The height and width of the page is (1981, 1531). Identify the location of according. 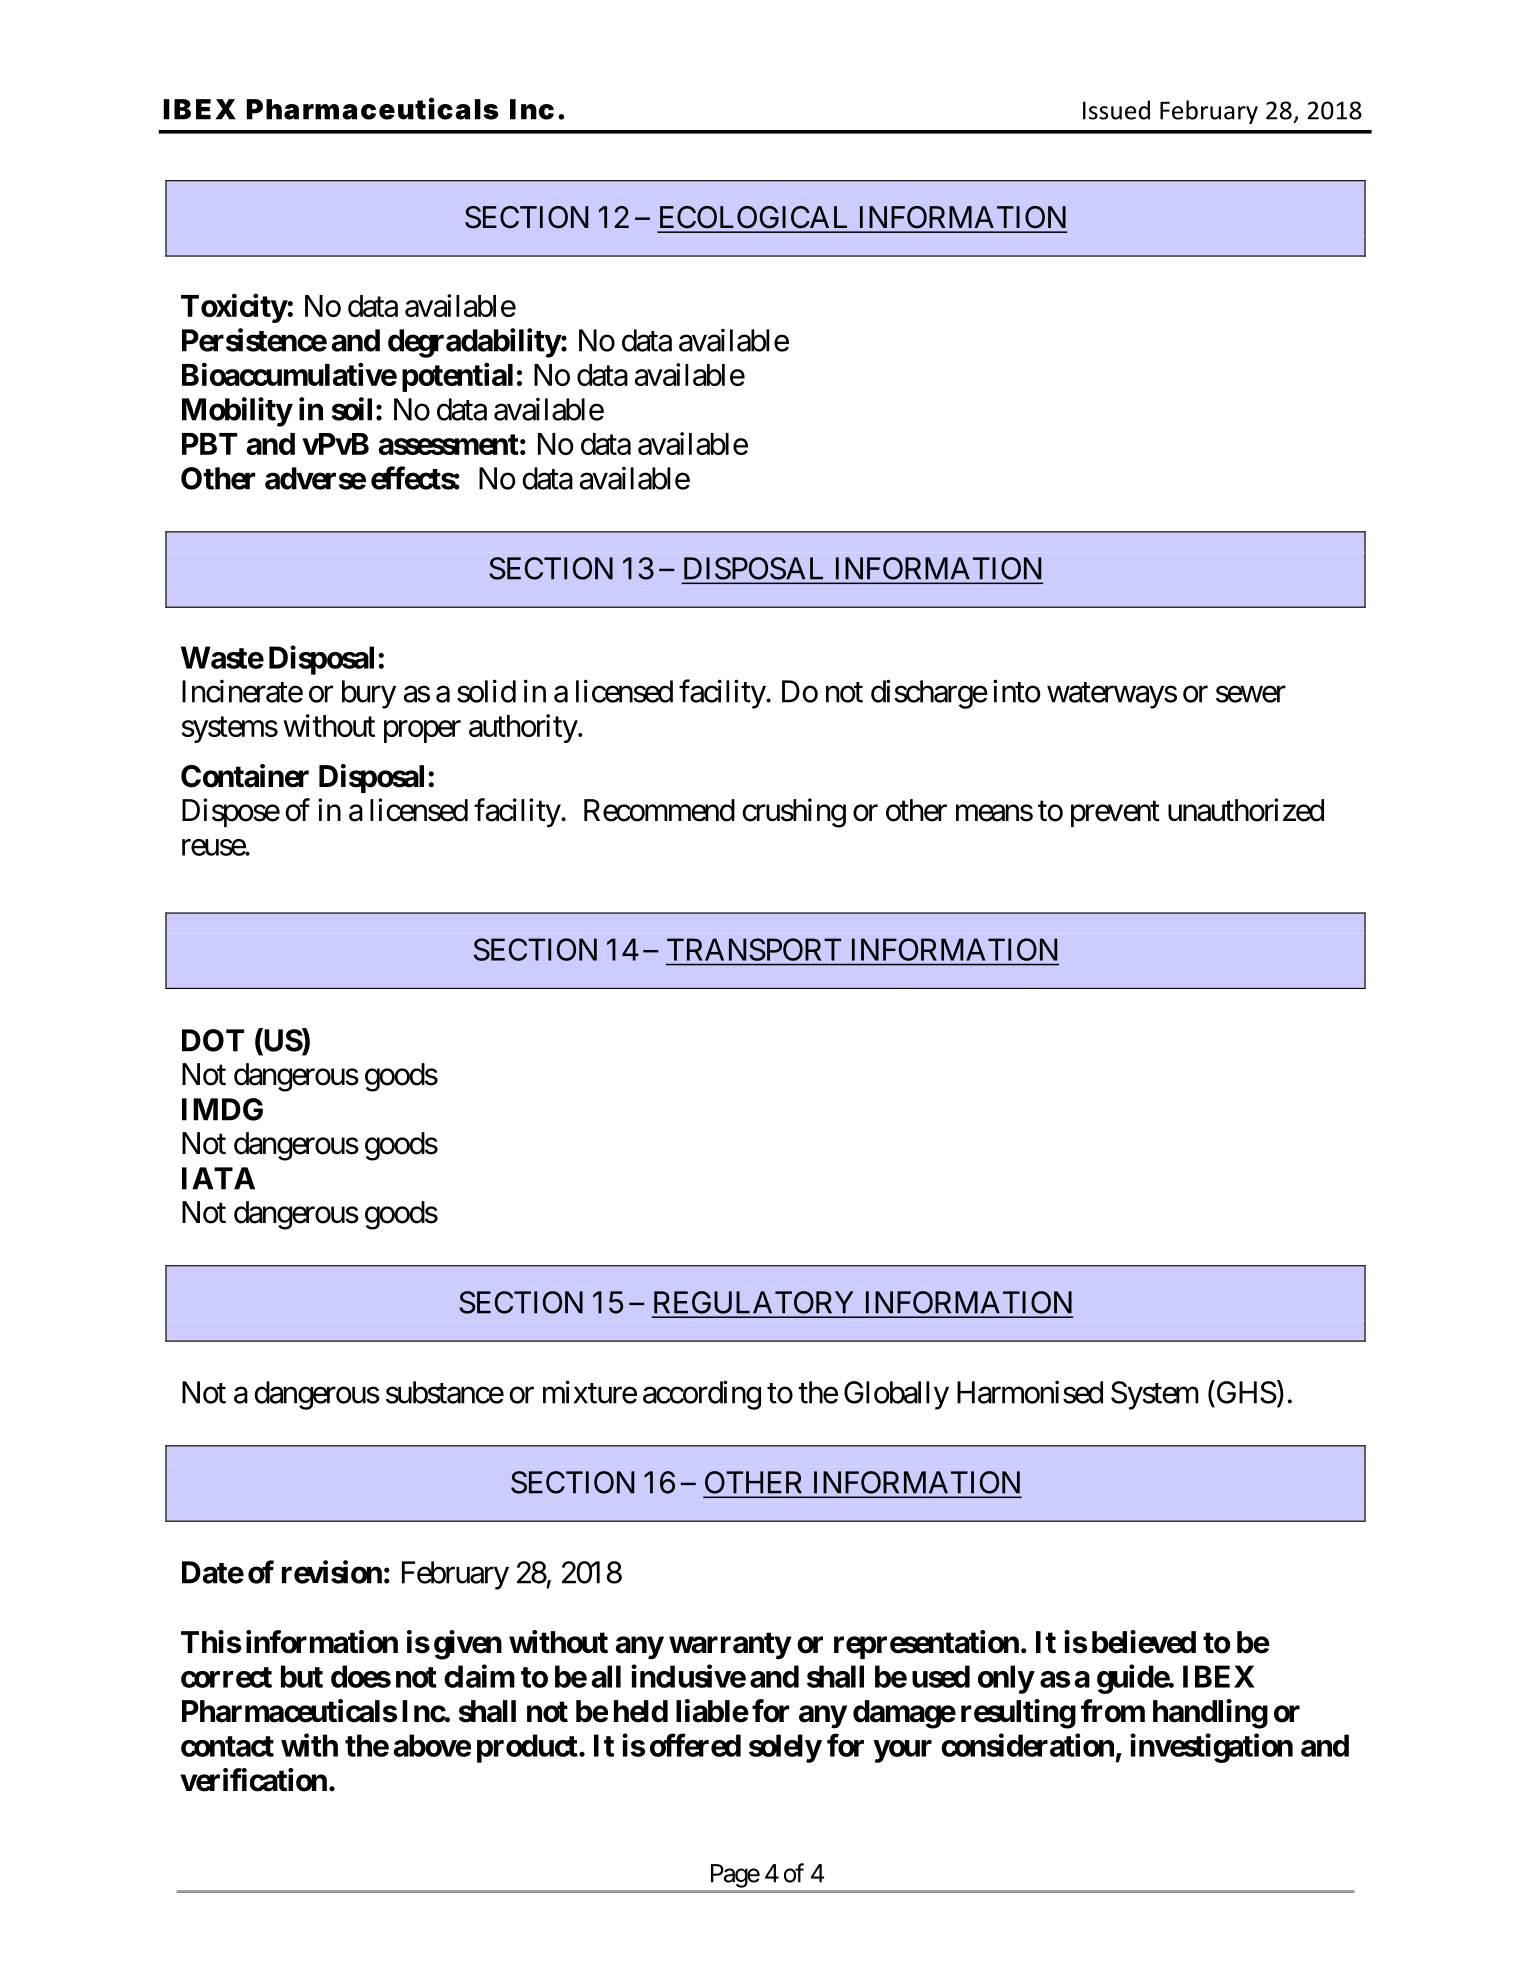
(702, 1395).
